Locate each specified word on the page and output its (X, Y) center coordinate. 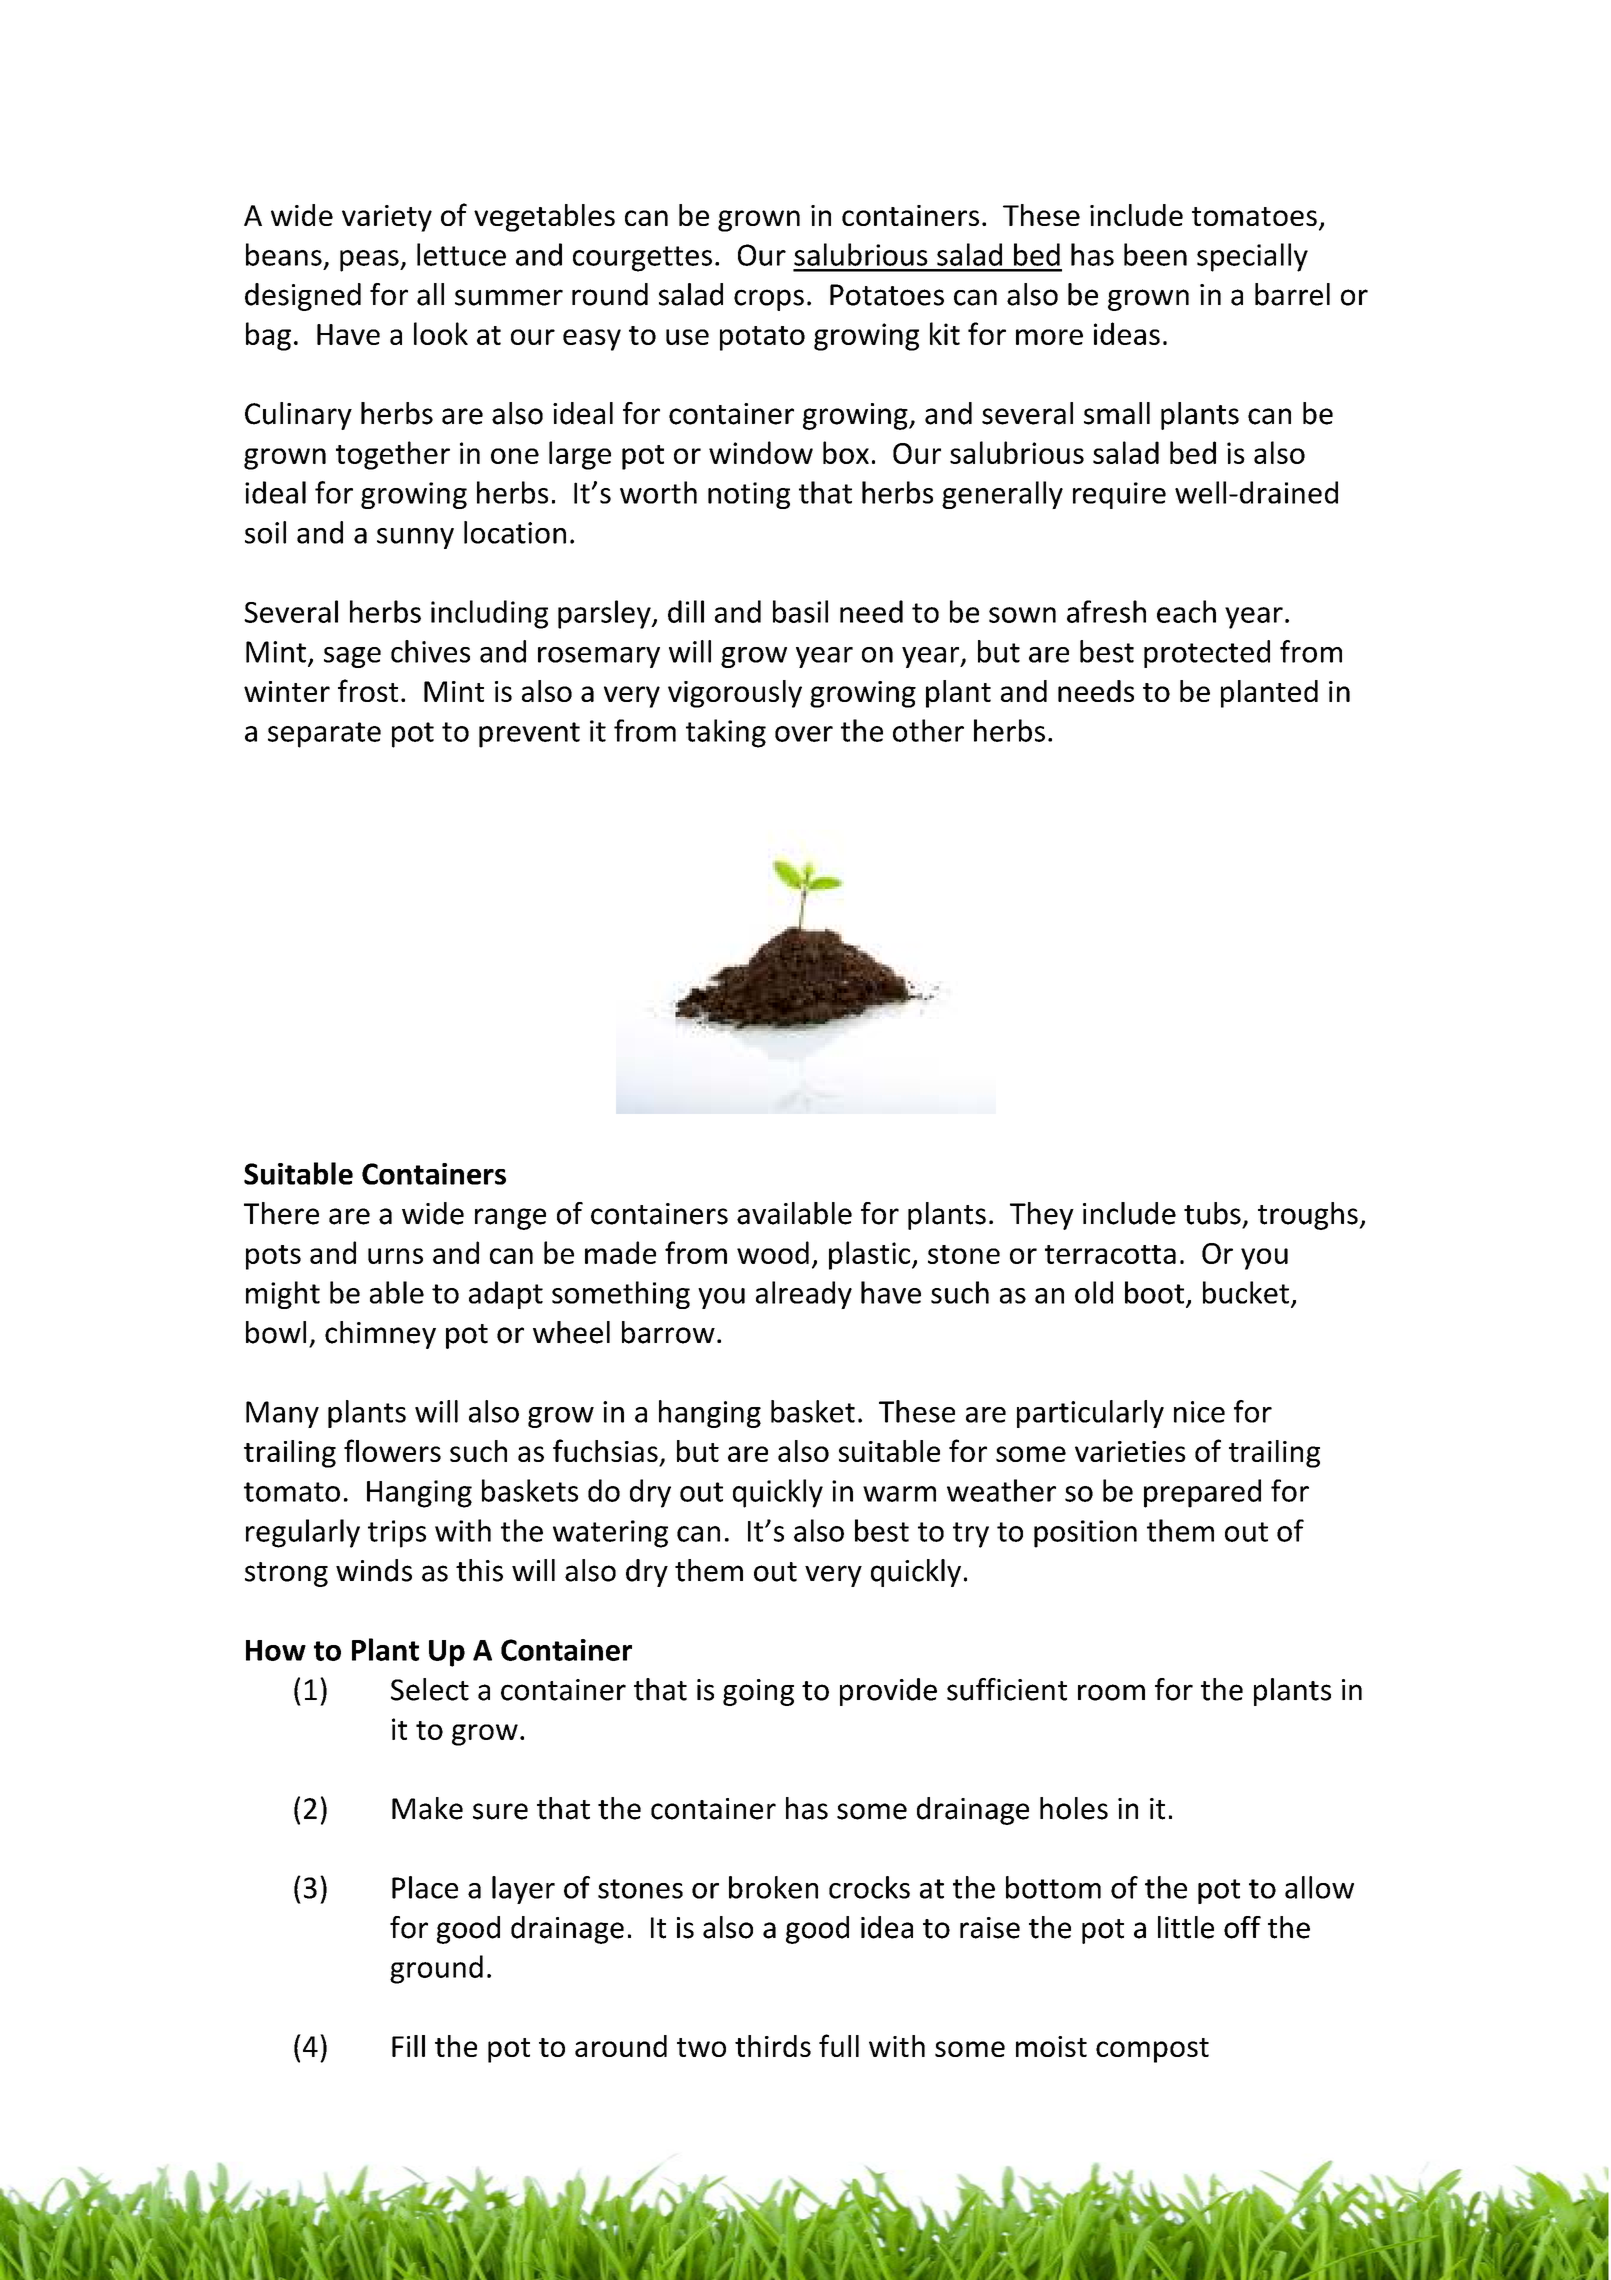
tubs (1212, 1213)
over (804, 734)
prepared (1202, 1493)
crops (769, 300)
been (1155, 254)
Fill (408, 2046)
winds (374, 1570)
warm (899, 1494)
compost (1152, 2050)
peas (370, 261)
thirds (773, 2046)
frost (368, 690)
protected (1207, 654)
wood (773, 1252)
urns (395, 1256)
